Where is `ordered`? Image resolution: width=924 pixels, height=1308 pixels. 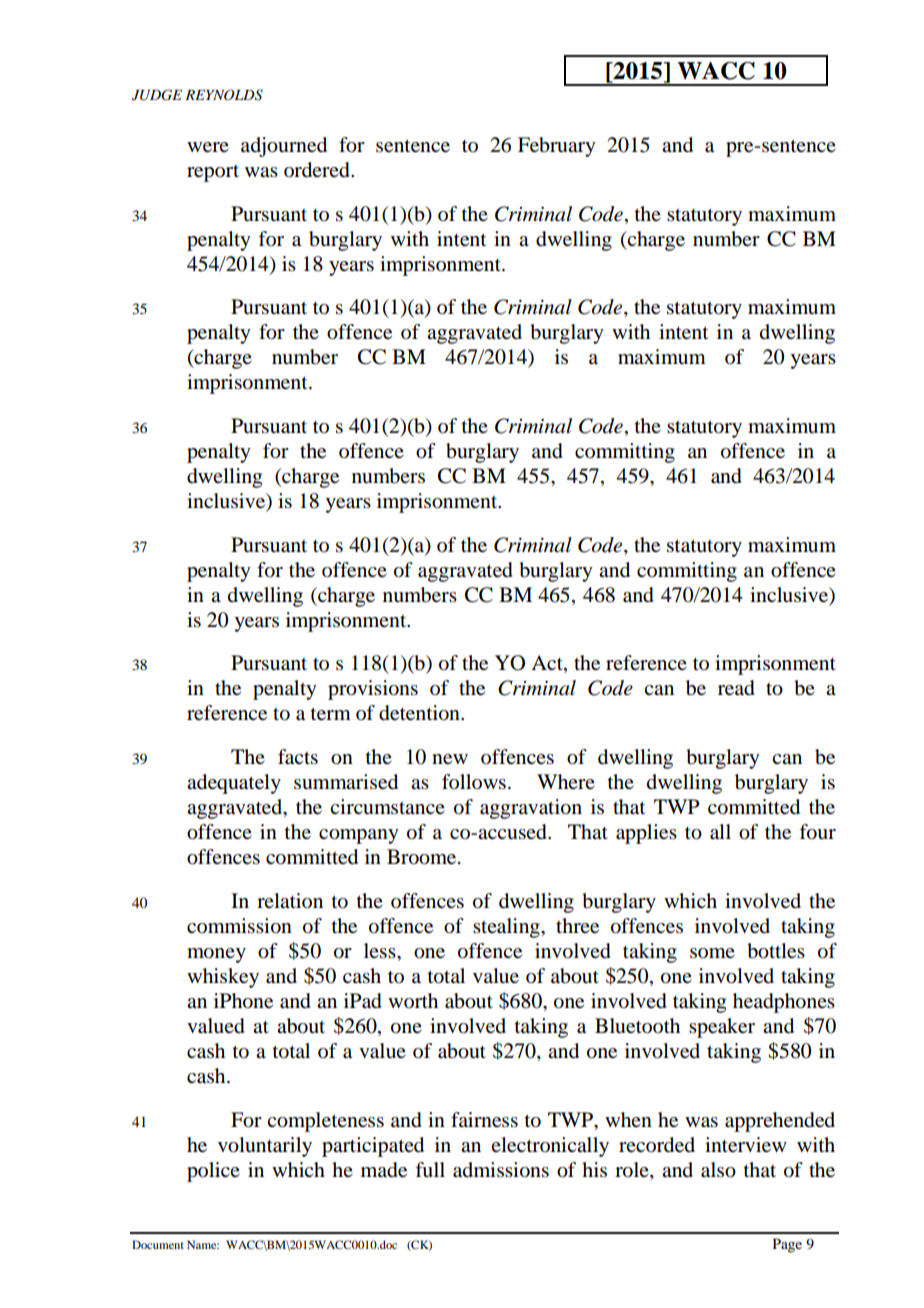 ordered is located at coordinates (318, 170).
